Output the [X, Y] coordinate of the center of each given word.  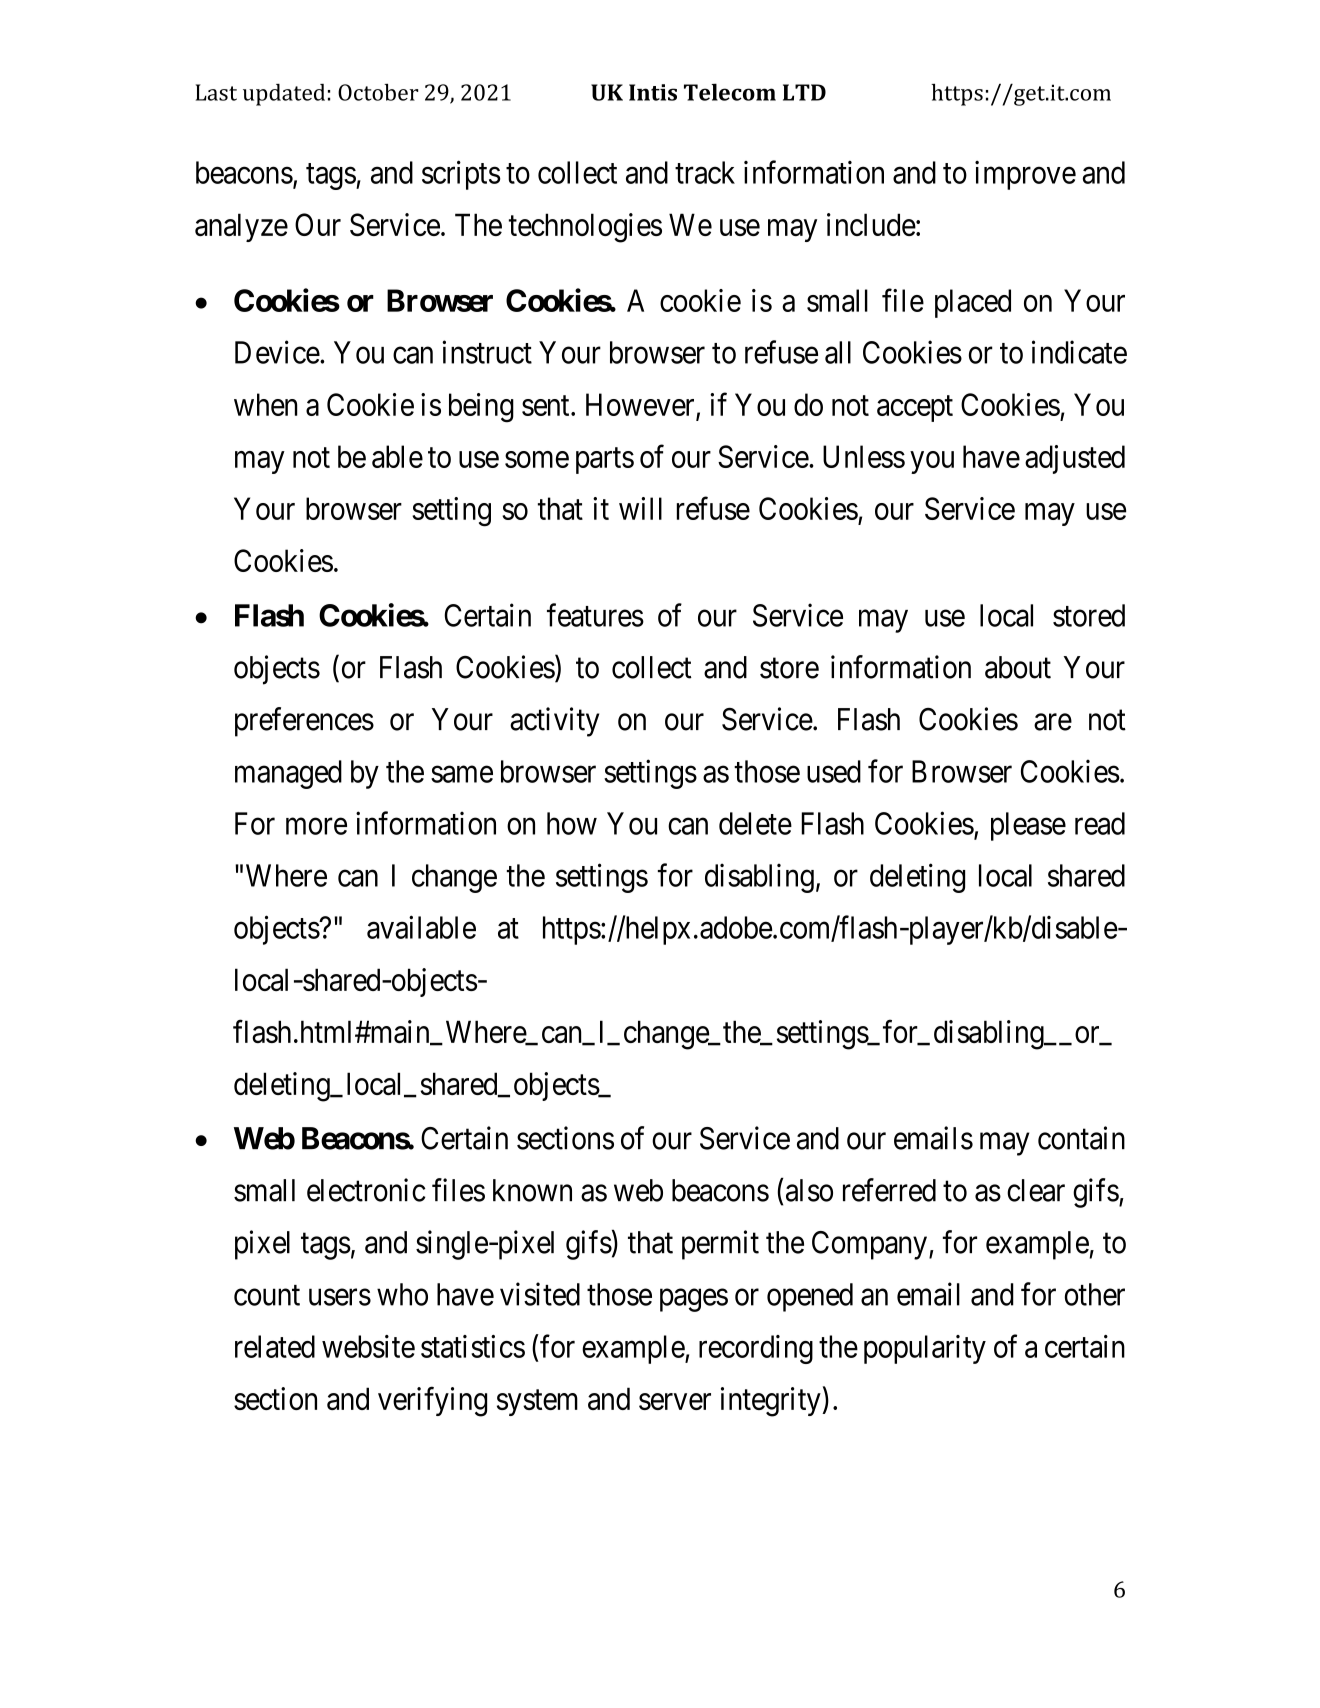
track [705, 172]
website [368, 1346]
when [266, 404]
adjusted [1075, 459]
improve [1025, 175]
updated [284, 95]
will [640, 508]
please [1028, 826]
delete [755, 823]
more [316, 826]
